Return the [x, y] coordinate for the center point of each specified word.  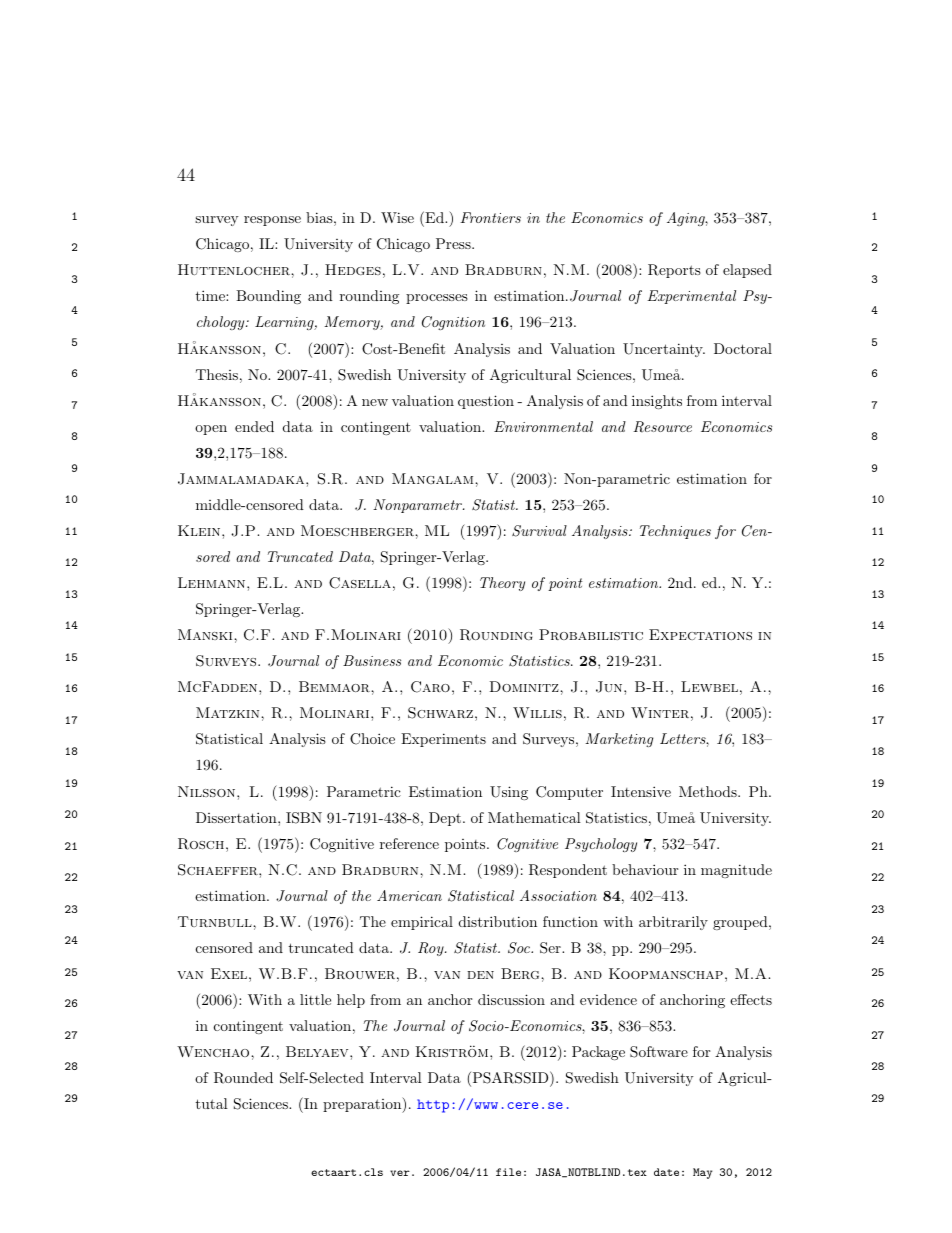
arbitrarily [673, 923]
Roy [432, 949]
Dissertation [237, 817]
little [315, 999]
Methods [709, 791]
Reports [674, 271]
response [272, 221]
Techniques [675, 532]
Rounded [243, 1078]
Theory [502, 584]
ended [254, 426]
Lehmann [213, 582]
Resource [662, 427]
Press [454, 243]
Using [509, 793]
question [486, 402]
